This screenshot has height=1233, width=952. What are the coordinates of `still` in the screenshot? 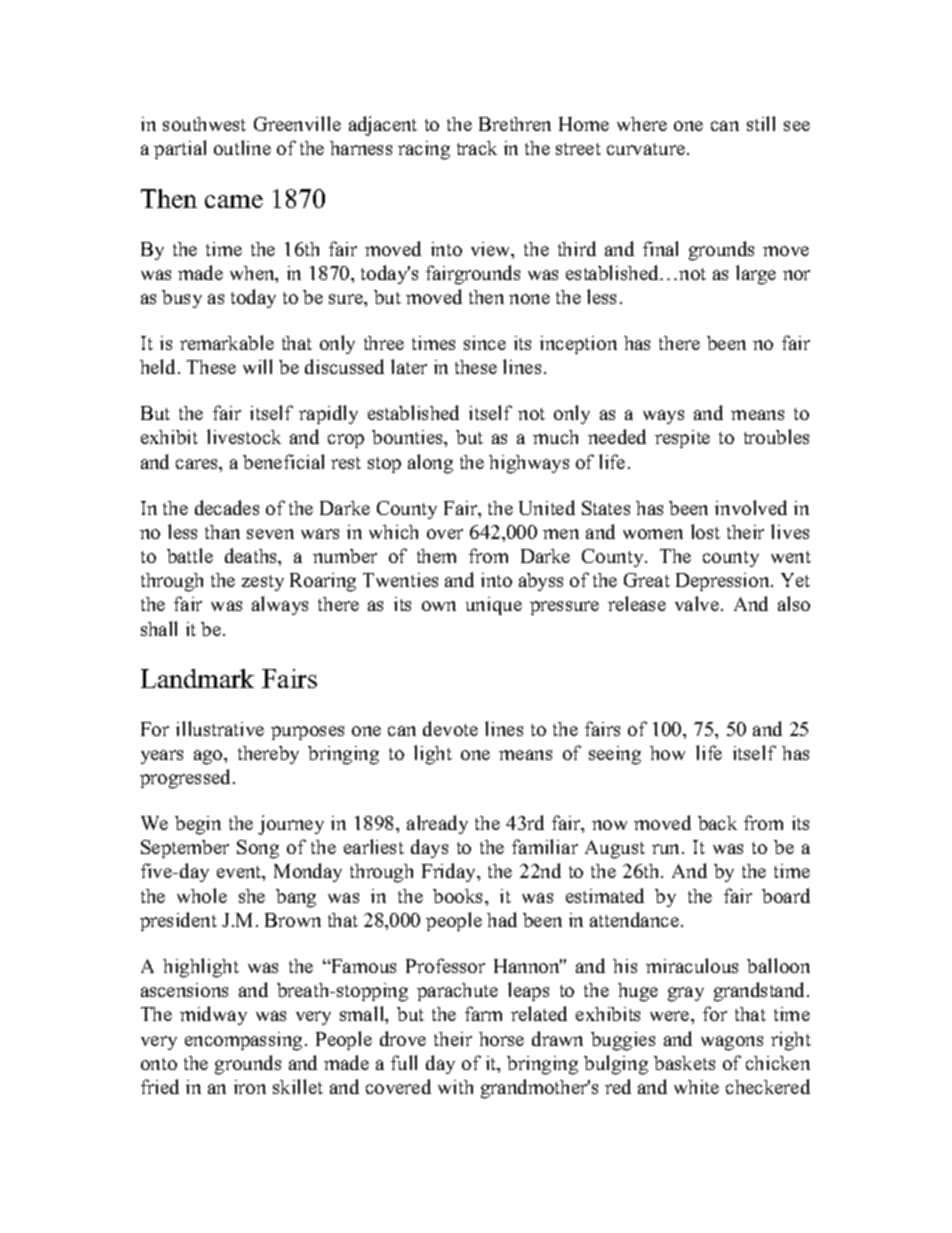 It's located at (761, 123).
